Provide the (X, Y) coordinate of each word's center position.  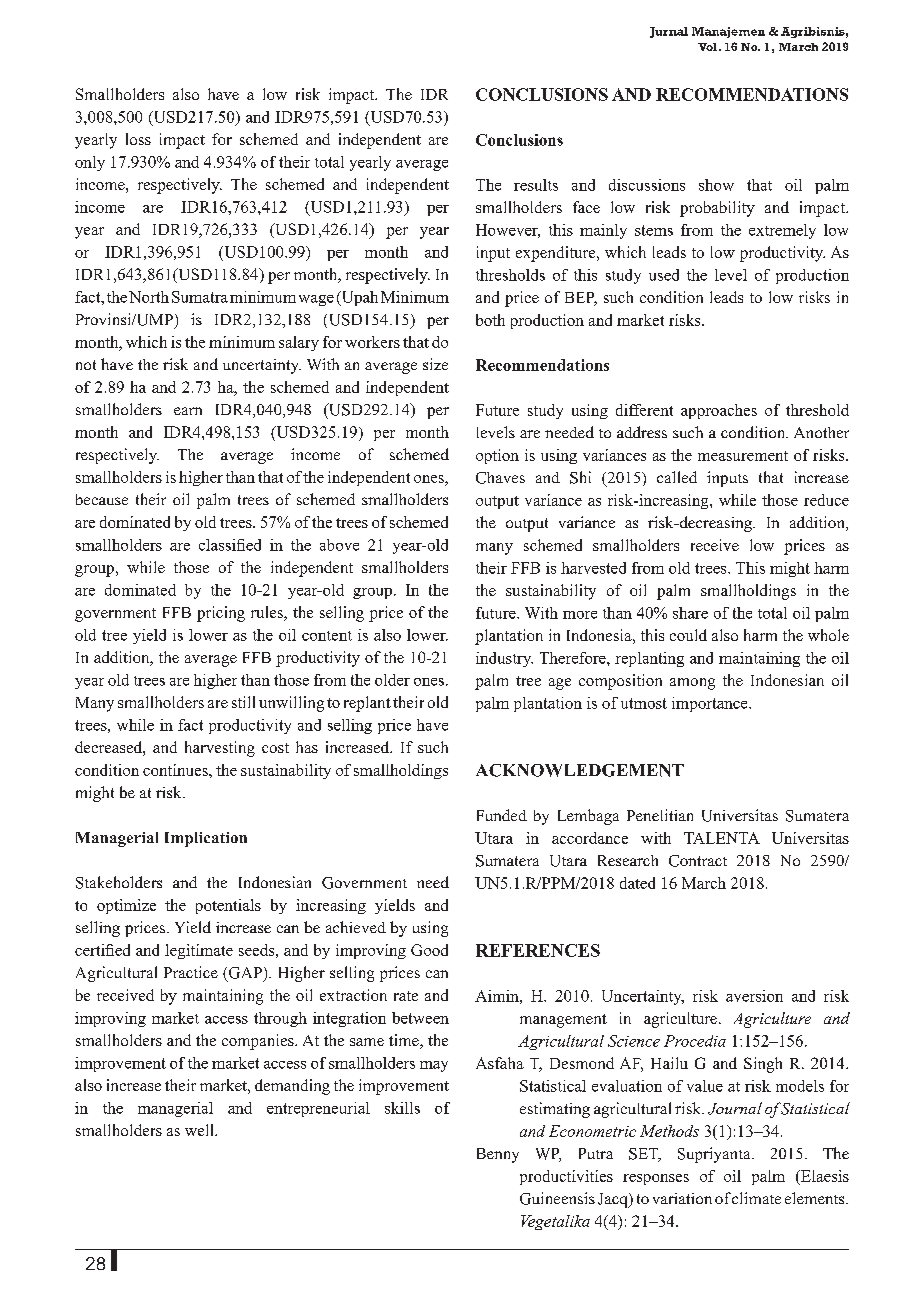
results (536, 185)
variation (682, 1198)
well (200, 1130)
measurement (743, 456)
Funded (502, 815)
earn (188, 411)
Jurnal (669, 32)
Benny (498, 1155)
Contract (698, 861)
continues (176, 770)
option (497, 456)
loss (138, 139)
